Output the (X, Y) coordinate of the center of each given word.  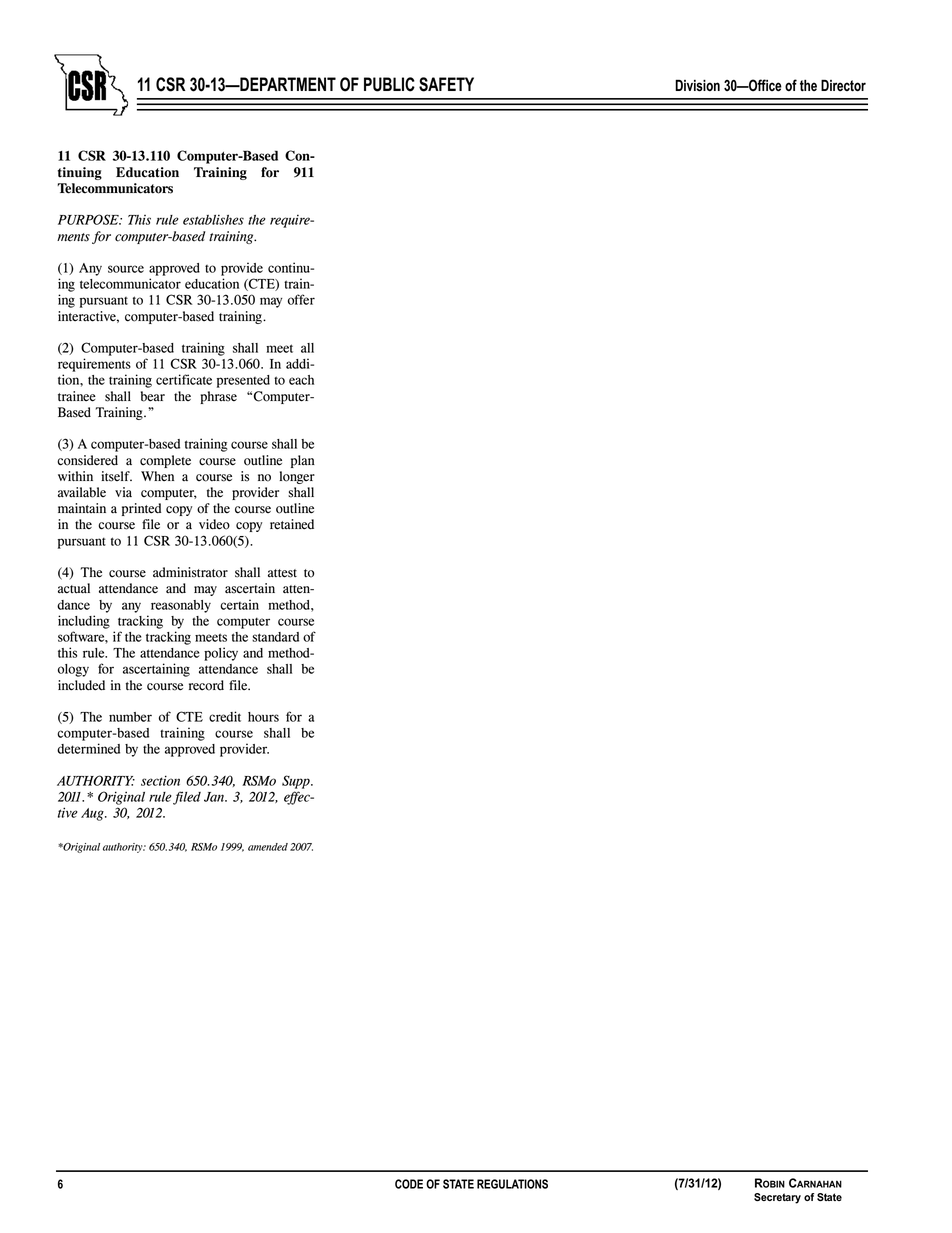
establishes (213, 219)
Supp (297, 782)
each (301, 380)
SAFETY (446, 84)
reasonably (181, 606)
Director (843, 85)
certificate (184, 379)
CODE (409, 1184)
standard (275, 637)
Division (697, 85)
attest (282, 573)
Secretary (777, 1198)
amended (268, 847)
